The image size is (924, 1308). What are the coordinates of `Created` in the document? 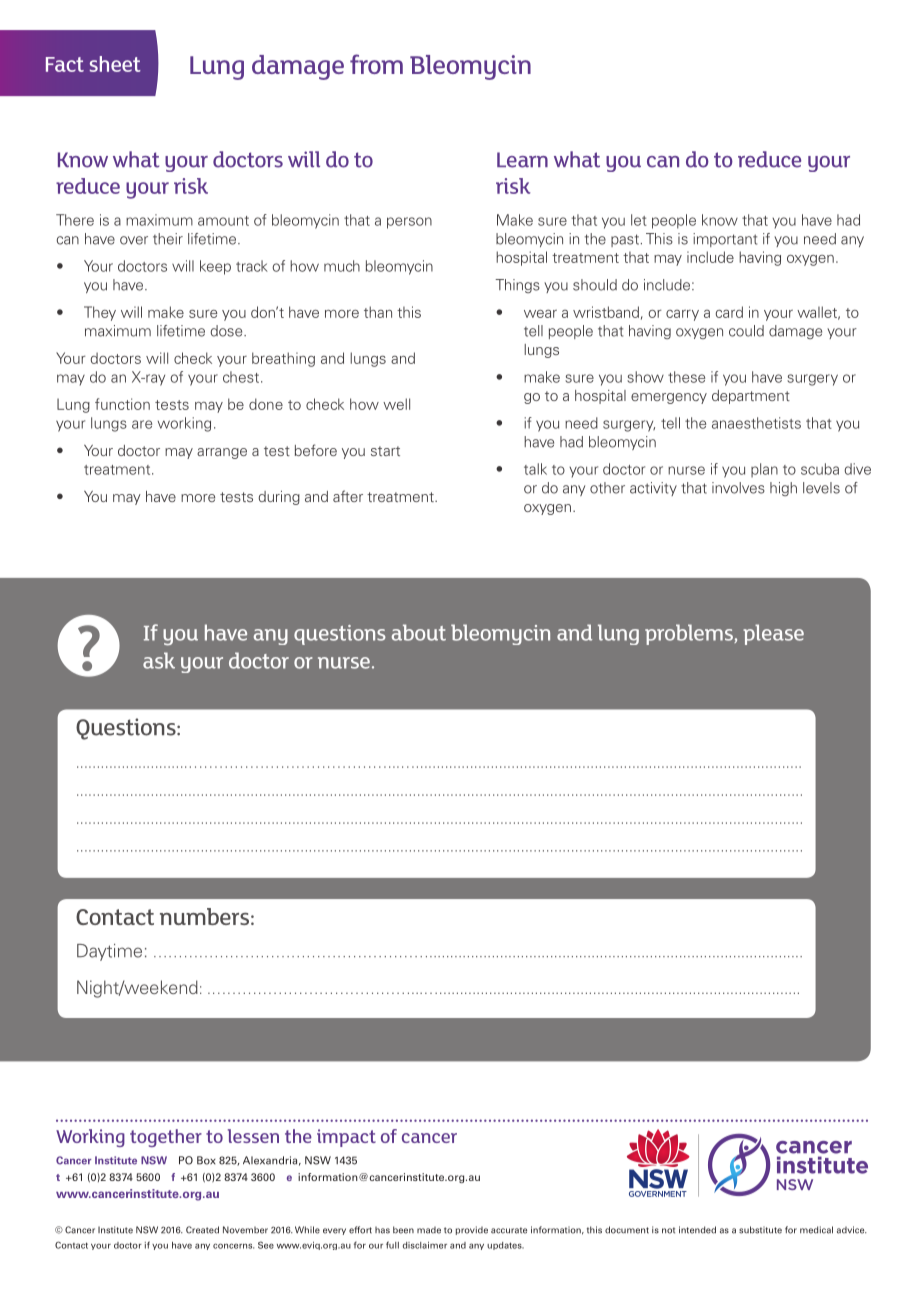 It's located at (202, 1230).
